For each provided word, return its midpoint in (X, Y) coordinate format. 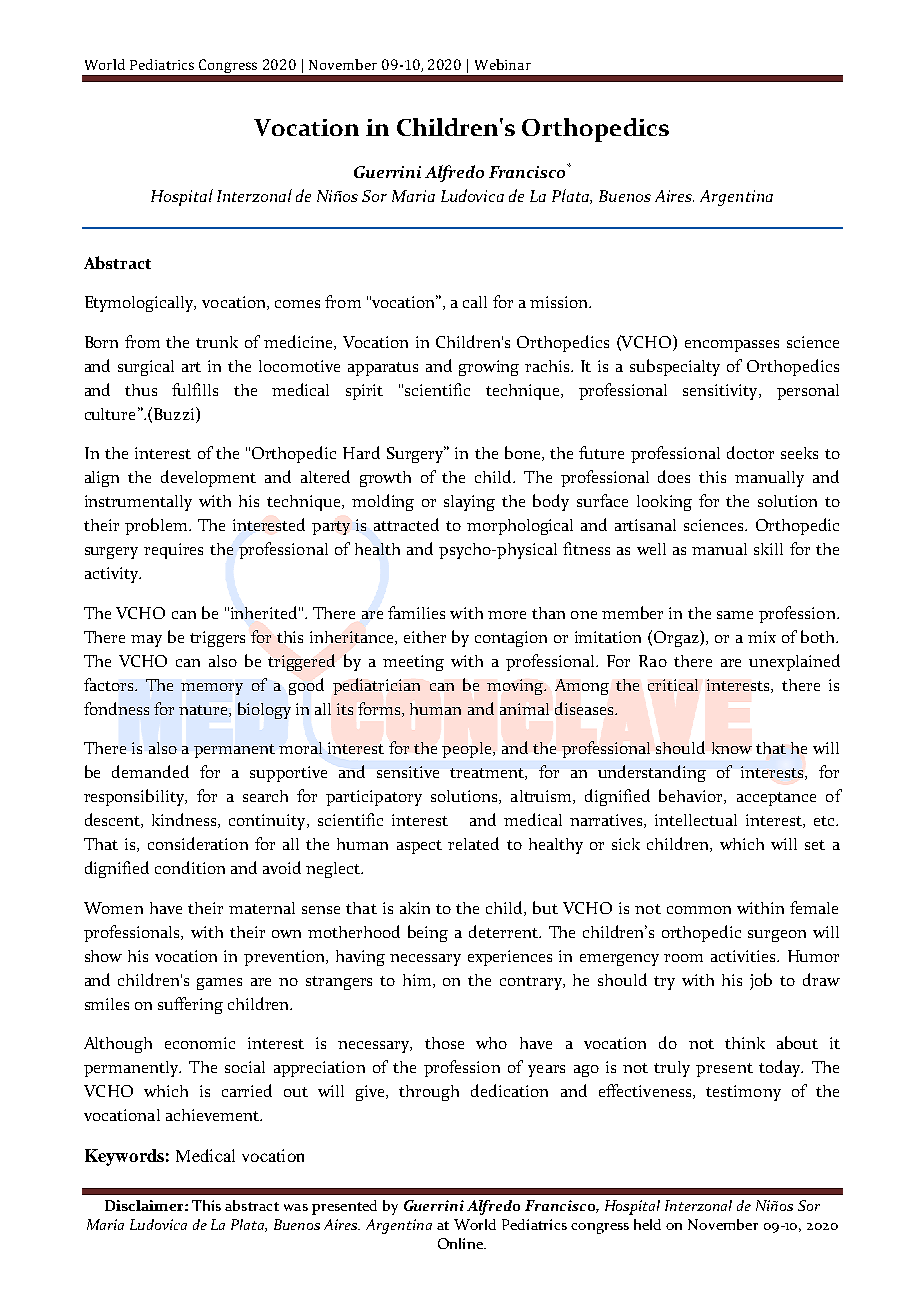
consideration (198, 843)
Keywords (124, 1157)
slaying (469, 503)
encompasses (732, 346)
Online (461, 1243)
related (473, 843)
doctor (750, 452)
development (208, 478)
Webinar (503, 64)
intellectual (696, 820)
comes (297, 304)
